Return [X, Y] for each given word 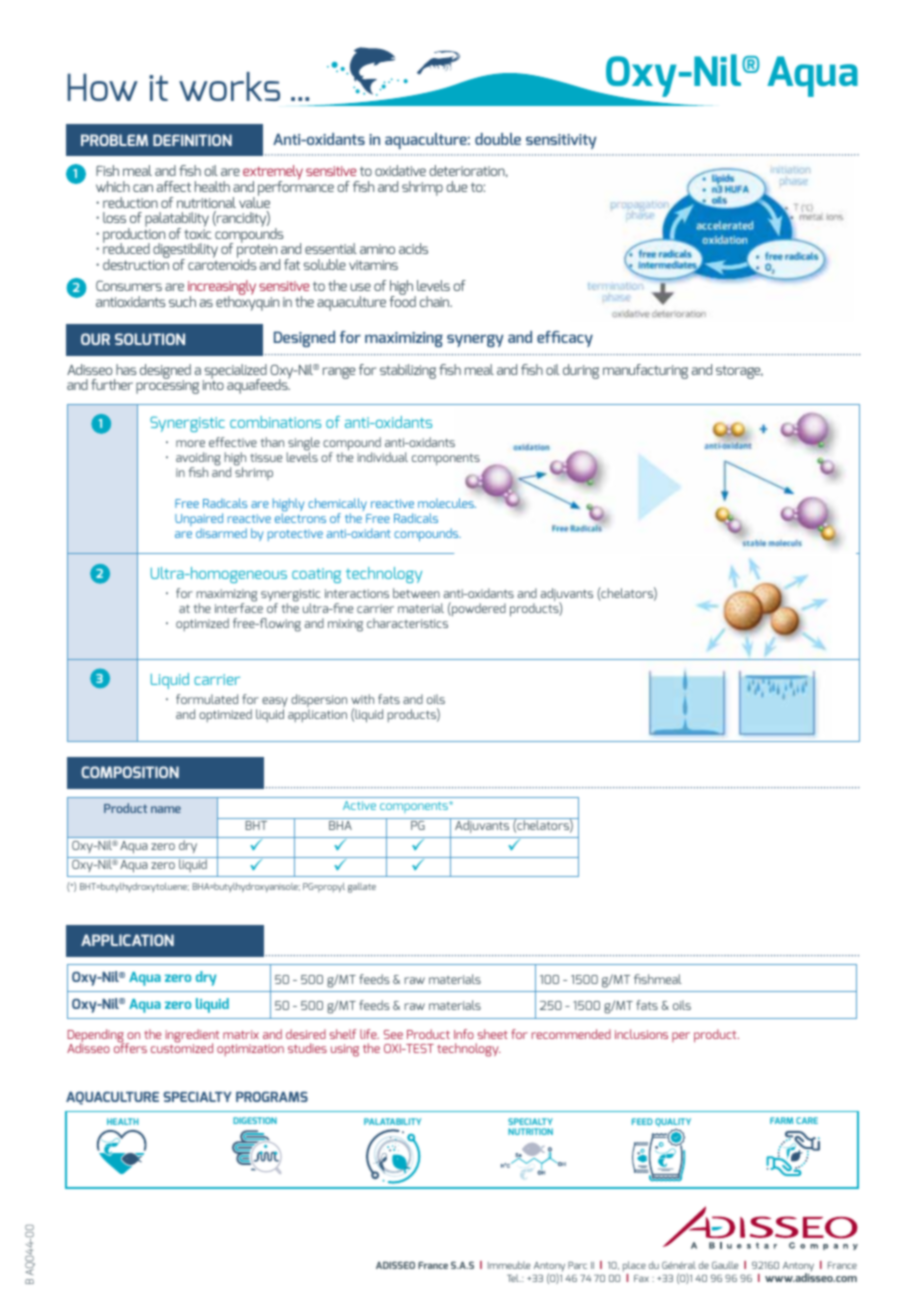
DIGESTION [255, 1120]
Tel [514, 1278]
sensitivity [561, 141]
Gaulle [725, 1265]
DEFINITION [192, 140]
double [498, 139]
